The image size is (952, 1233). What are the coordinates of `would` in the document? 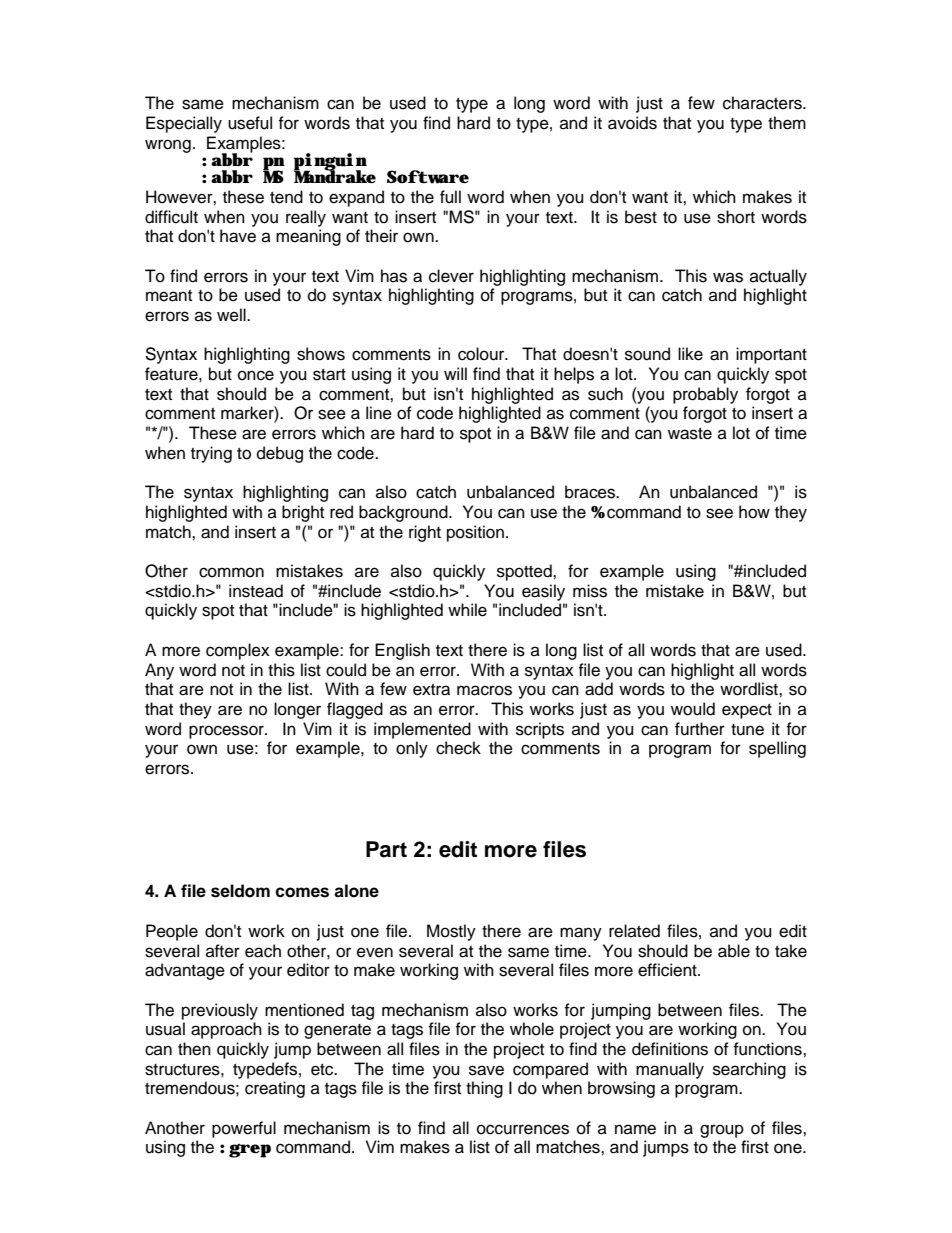 It's located at (693, 709).
